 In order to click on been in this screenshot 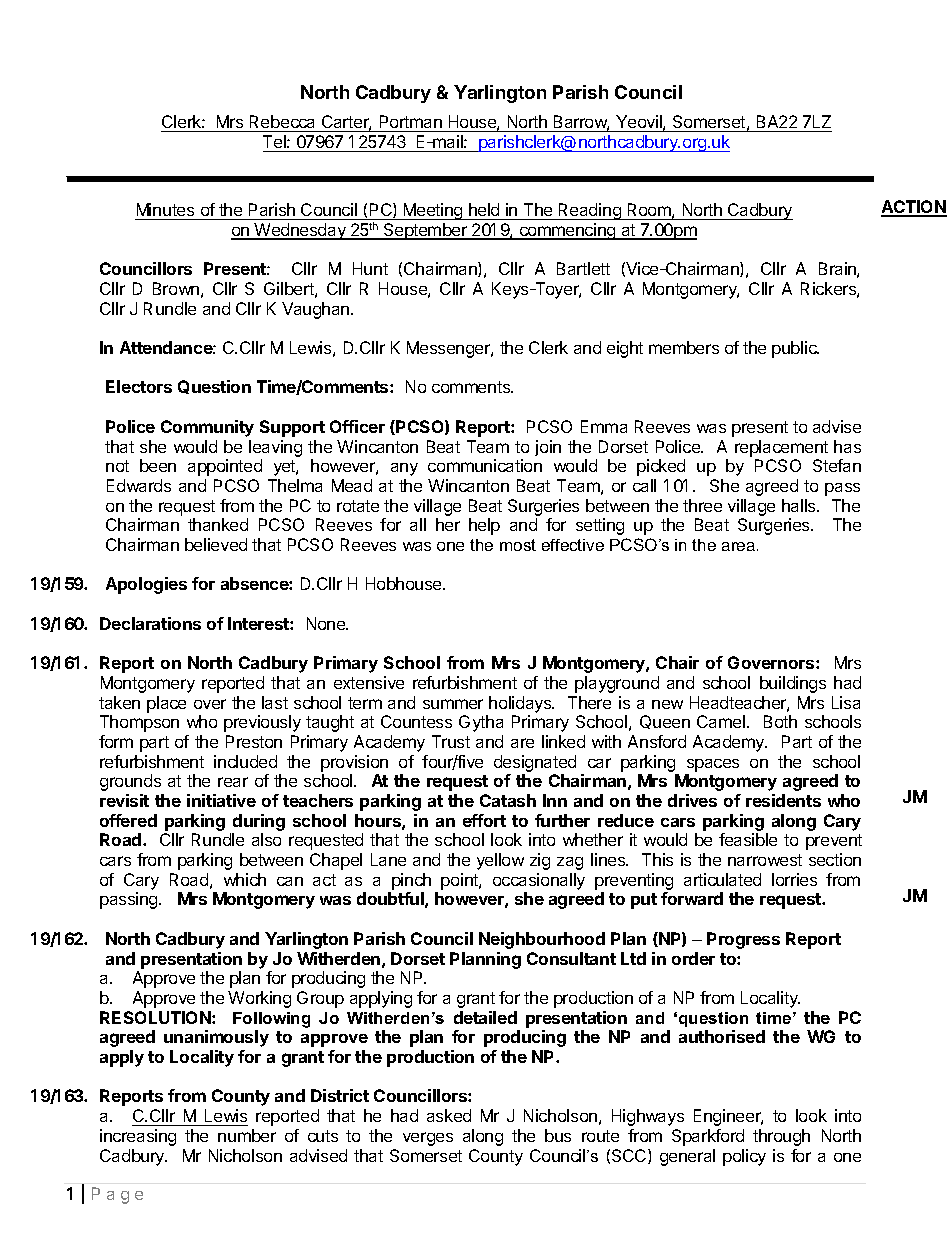, I will do `click(158, 465)`.
